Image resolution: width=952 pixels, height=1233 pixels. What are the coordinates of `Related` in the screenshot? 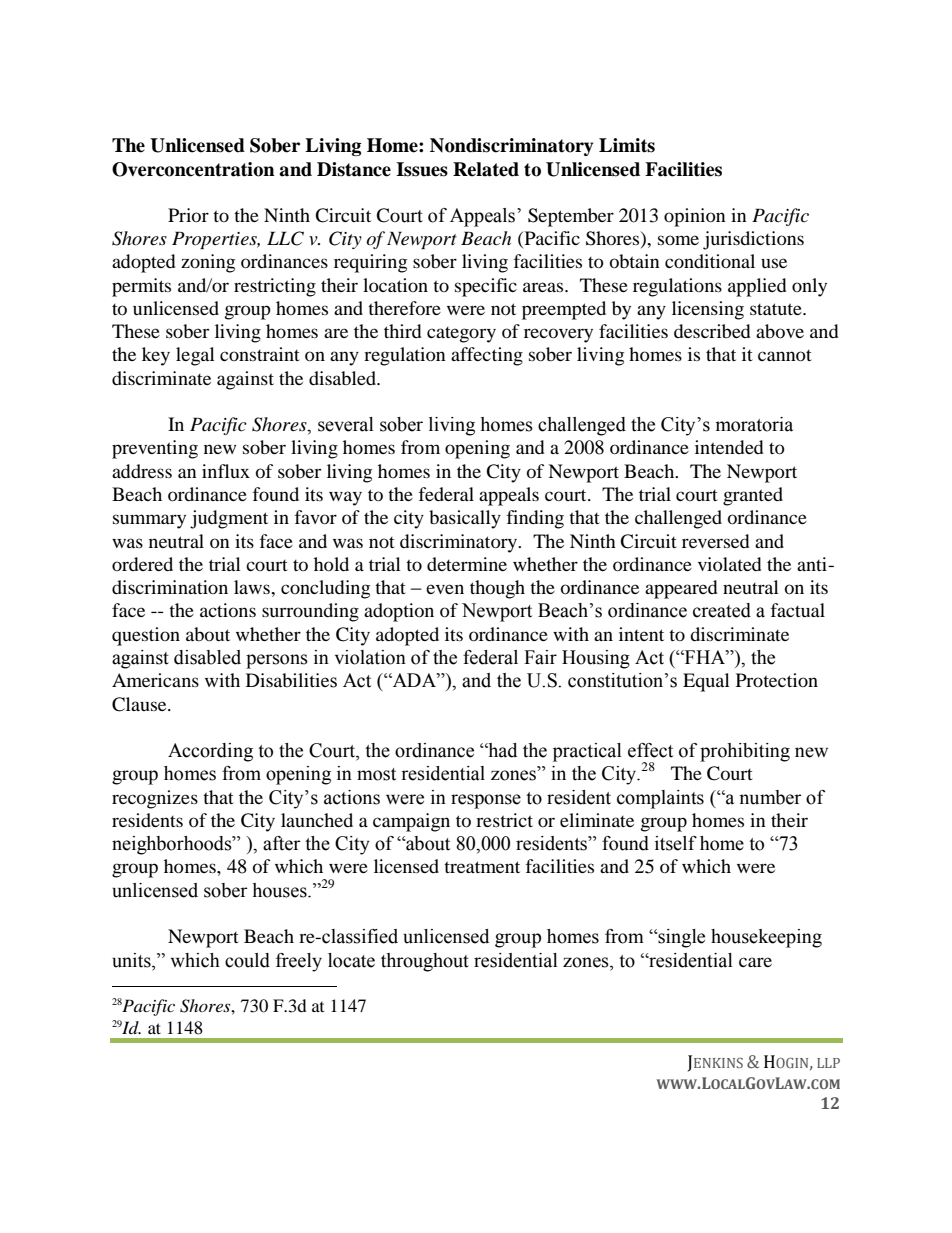 It's located at (486, 169).
